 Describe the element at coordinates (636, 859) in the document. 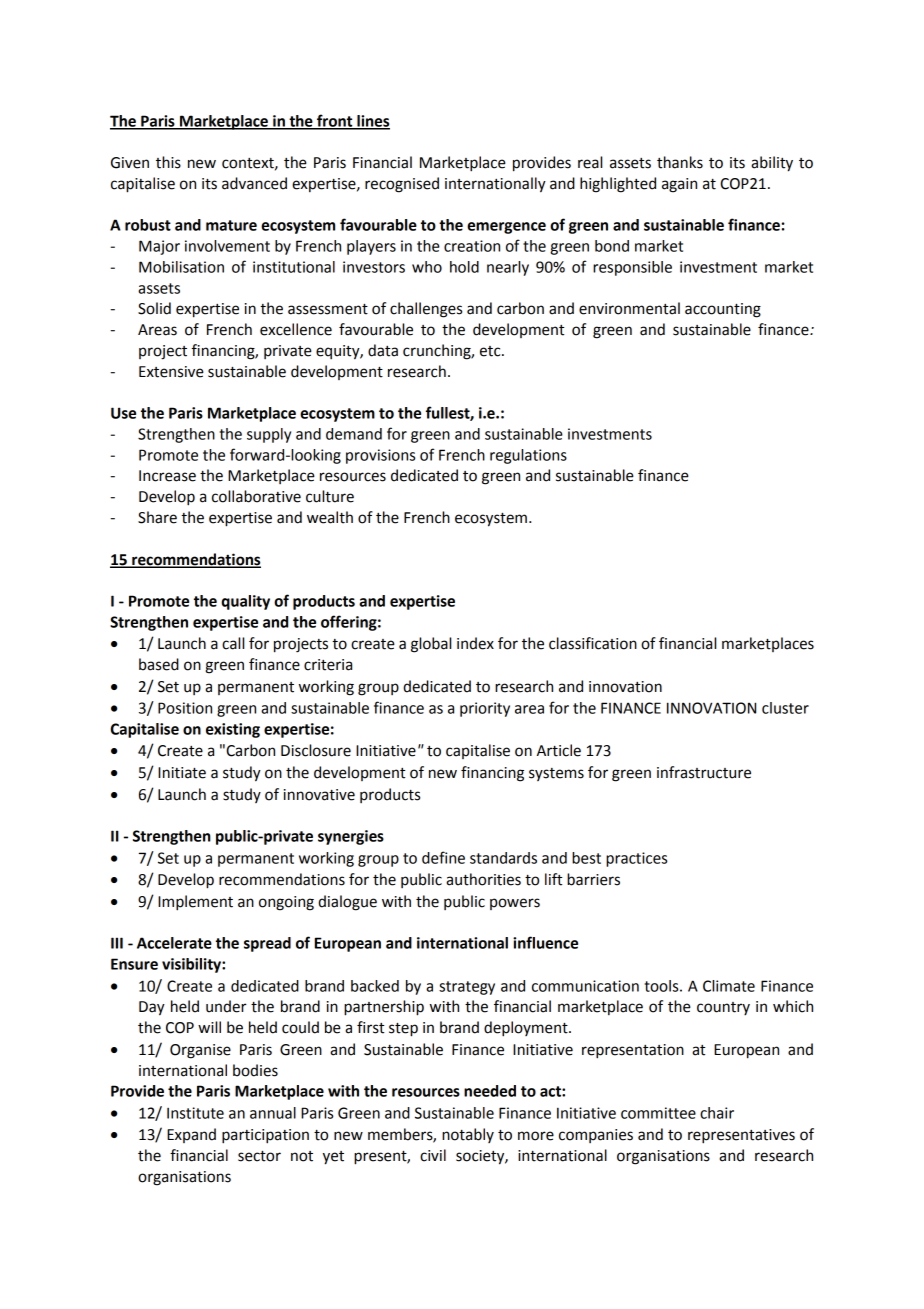

I see `practices` at that location.
